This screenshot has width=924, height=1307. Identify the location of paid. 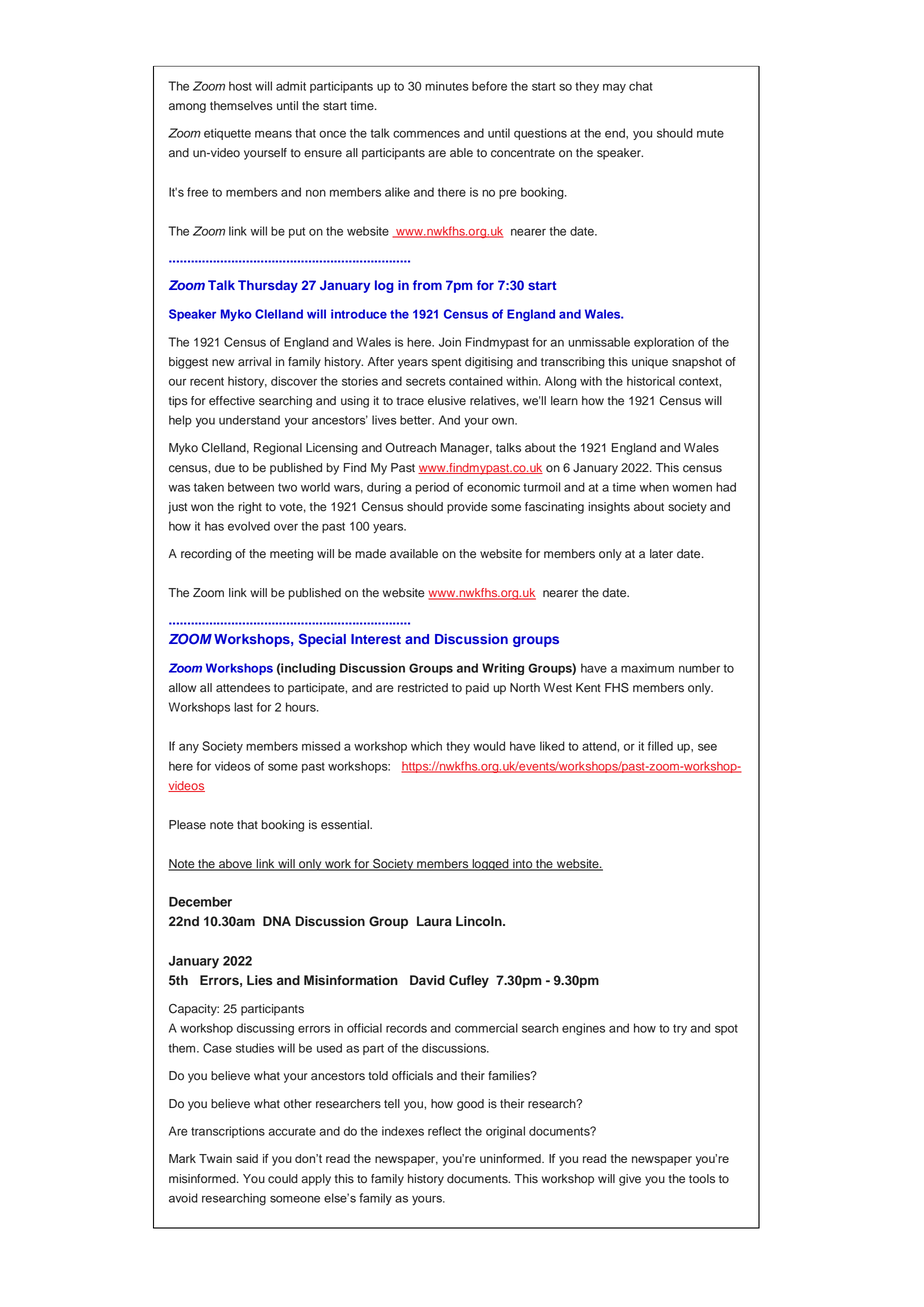
(477, 689).
